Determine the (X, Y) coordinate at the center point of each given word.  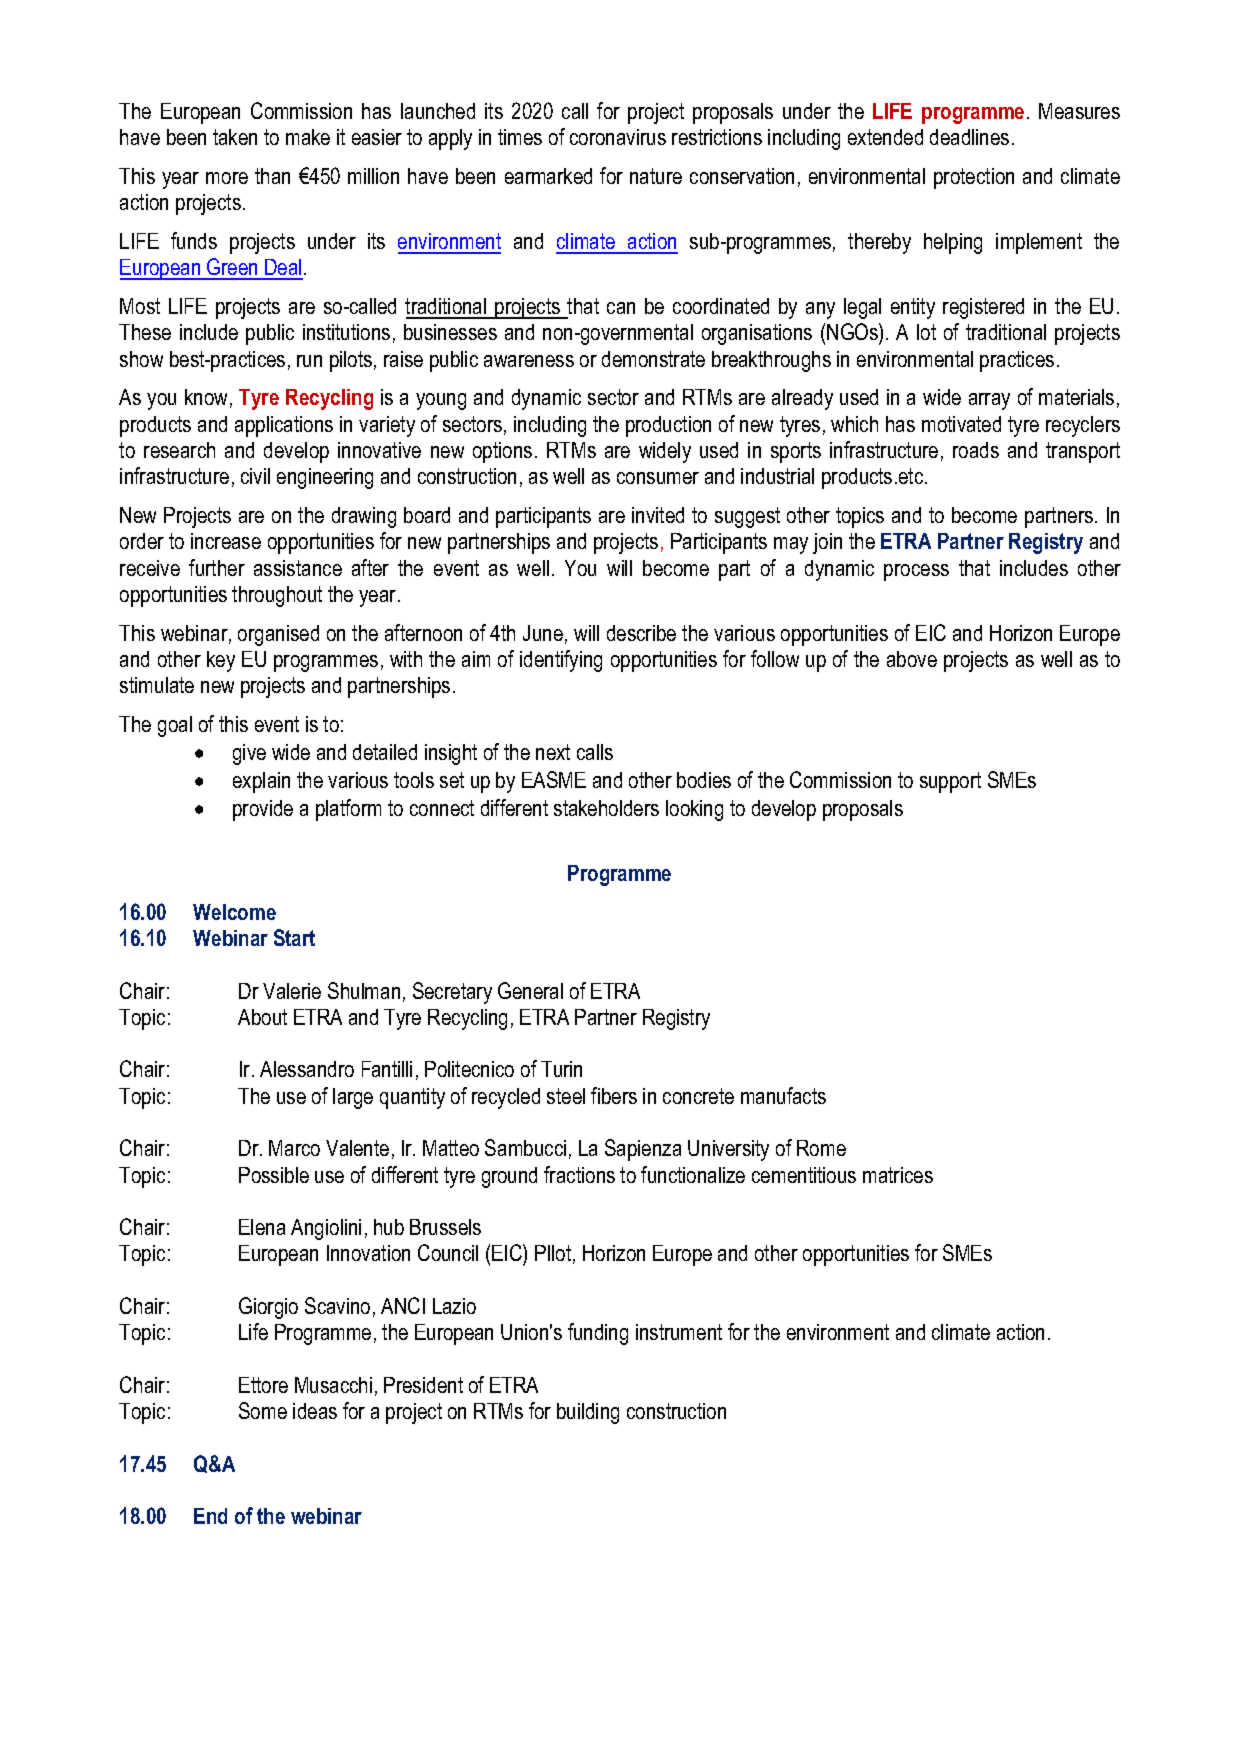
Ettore (263, 1385)
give (249, 754)
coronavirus (618, 137)
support (950, 782)
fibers (614, 1095)
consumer (658, 478)
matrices (898, 1175)
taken (235, 137)
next (553, 752)
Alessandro (307, 1069)
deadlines (969, 137)
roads (976, 450)
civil (255, 476)
